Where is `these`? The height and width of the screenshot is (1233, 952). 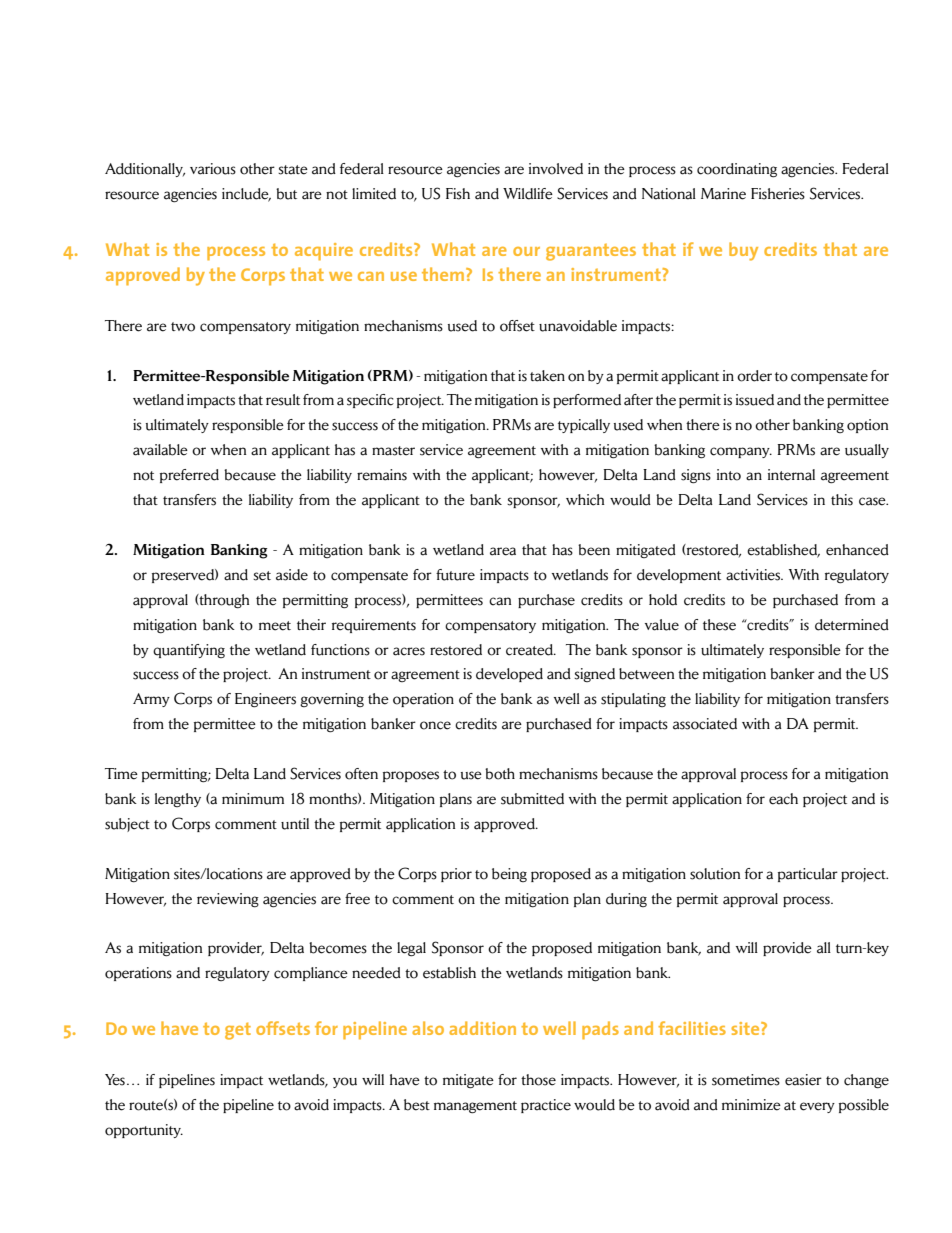 these is located at coordinates (719, 625).
